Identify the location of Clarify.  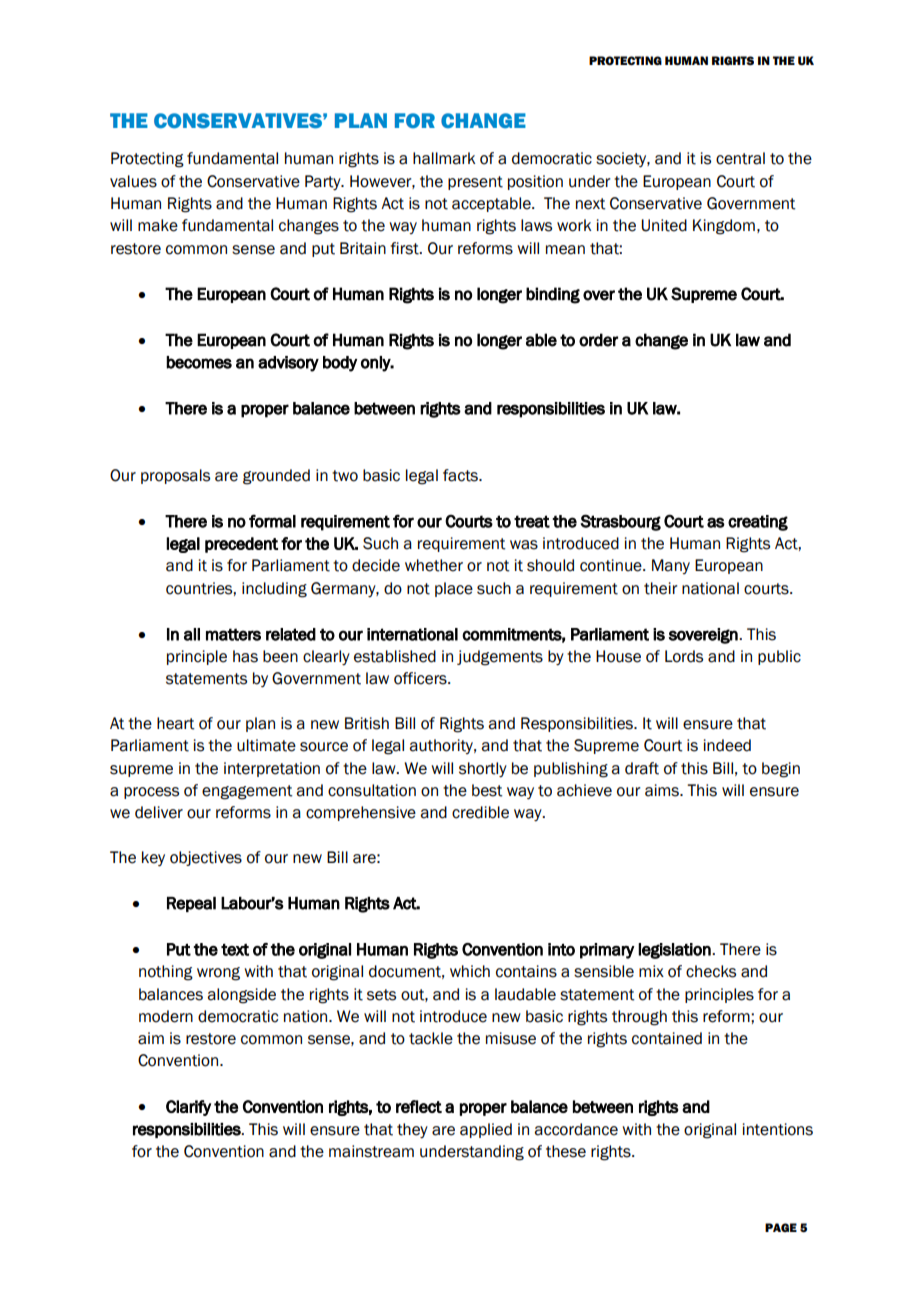
(188, 1108).
